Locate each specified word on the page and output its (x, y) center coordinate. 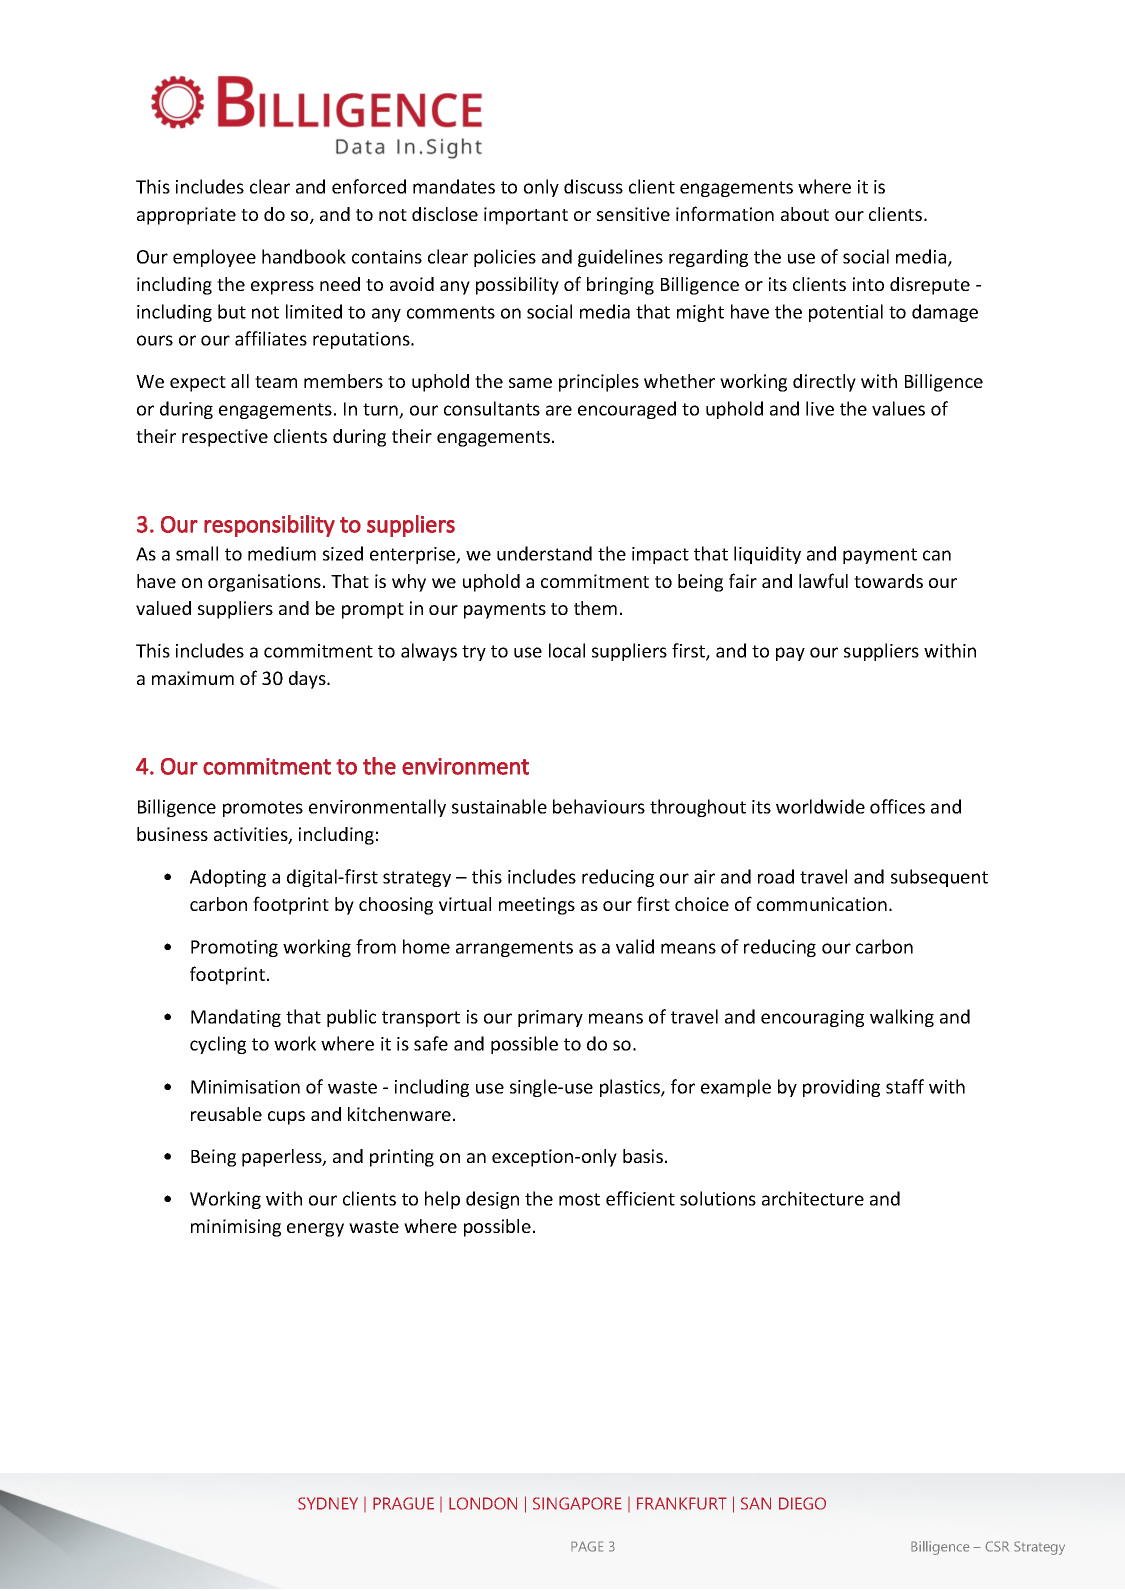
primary (550, 1018)
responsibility (269, 526)
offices (897, 806)
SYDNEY (328, 1503)
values (898, 408)
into (868, 284)
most (579, 1199)
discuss (593, 186)
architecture (813, 1198)
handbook (304, 256)
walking (902, 1018)
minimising (236, 1228)
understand (544, 553)
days (308, 680)
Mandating (236, 1018)
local (567, 650)
